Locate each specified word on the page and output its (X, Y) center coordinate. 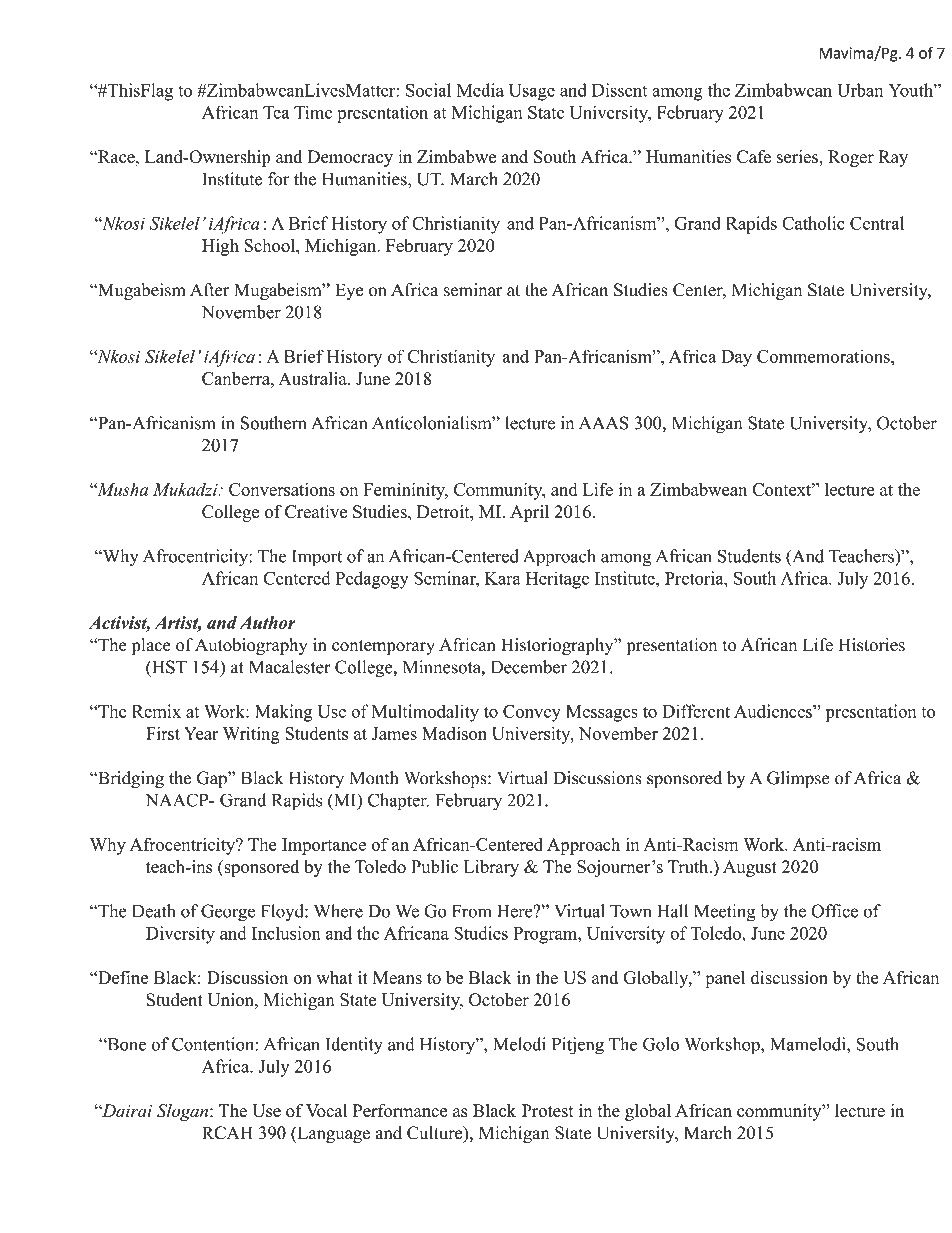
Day (737, 358)
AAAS (604, 423)
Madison (454, 733)
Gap (213, 779)
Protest (547, 1110)
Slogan (184, 1112)
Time (313, 112)
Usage (532, 92)
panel (725, 979)
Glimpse (798, 779)
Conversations (282, 489)
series (798, 157)
